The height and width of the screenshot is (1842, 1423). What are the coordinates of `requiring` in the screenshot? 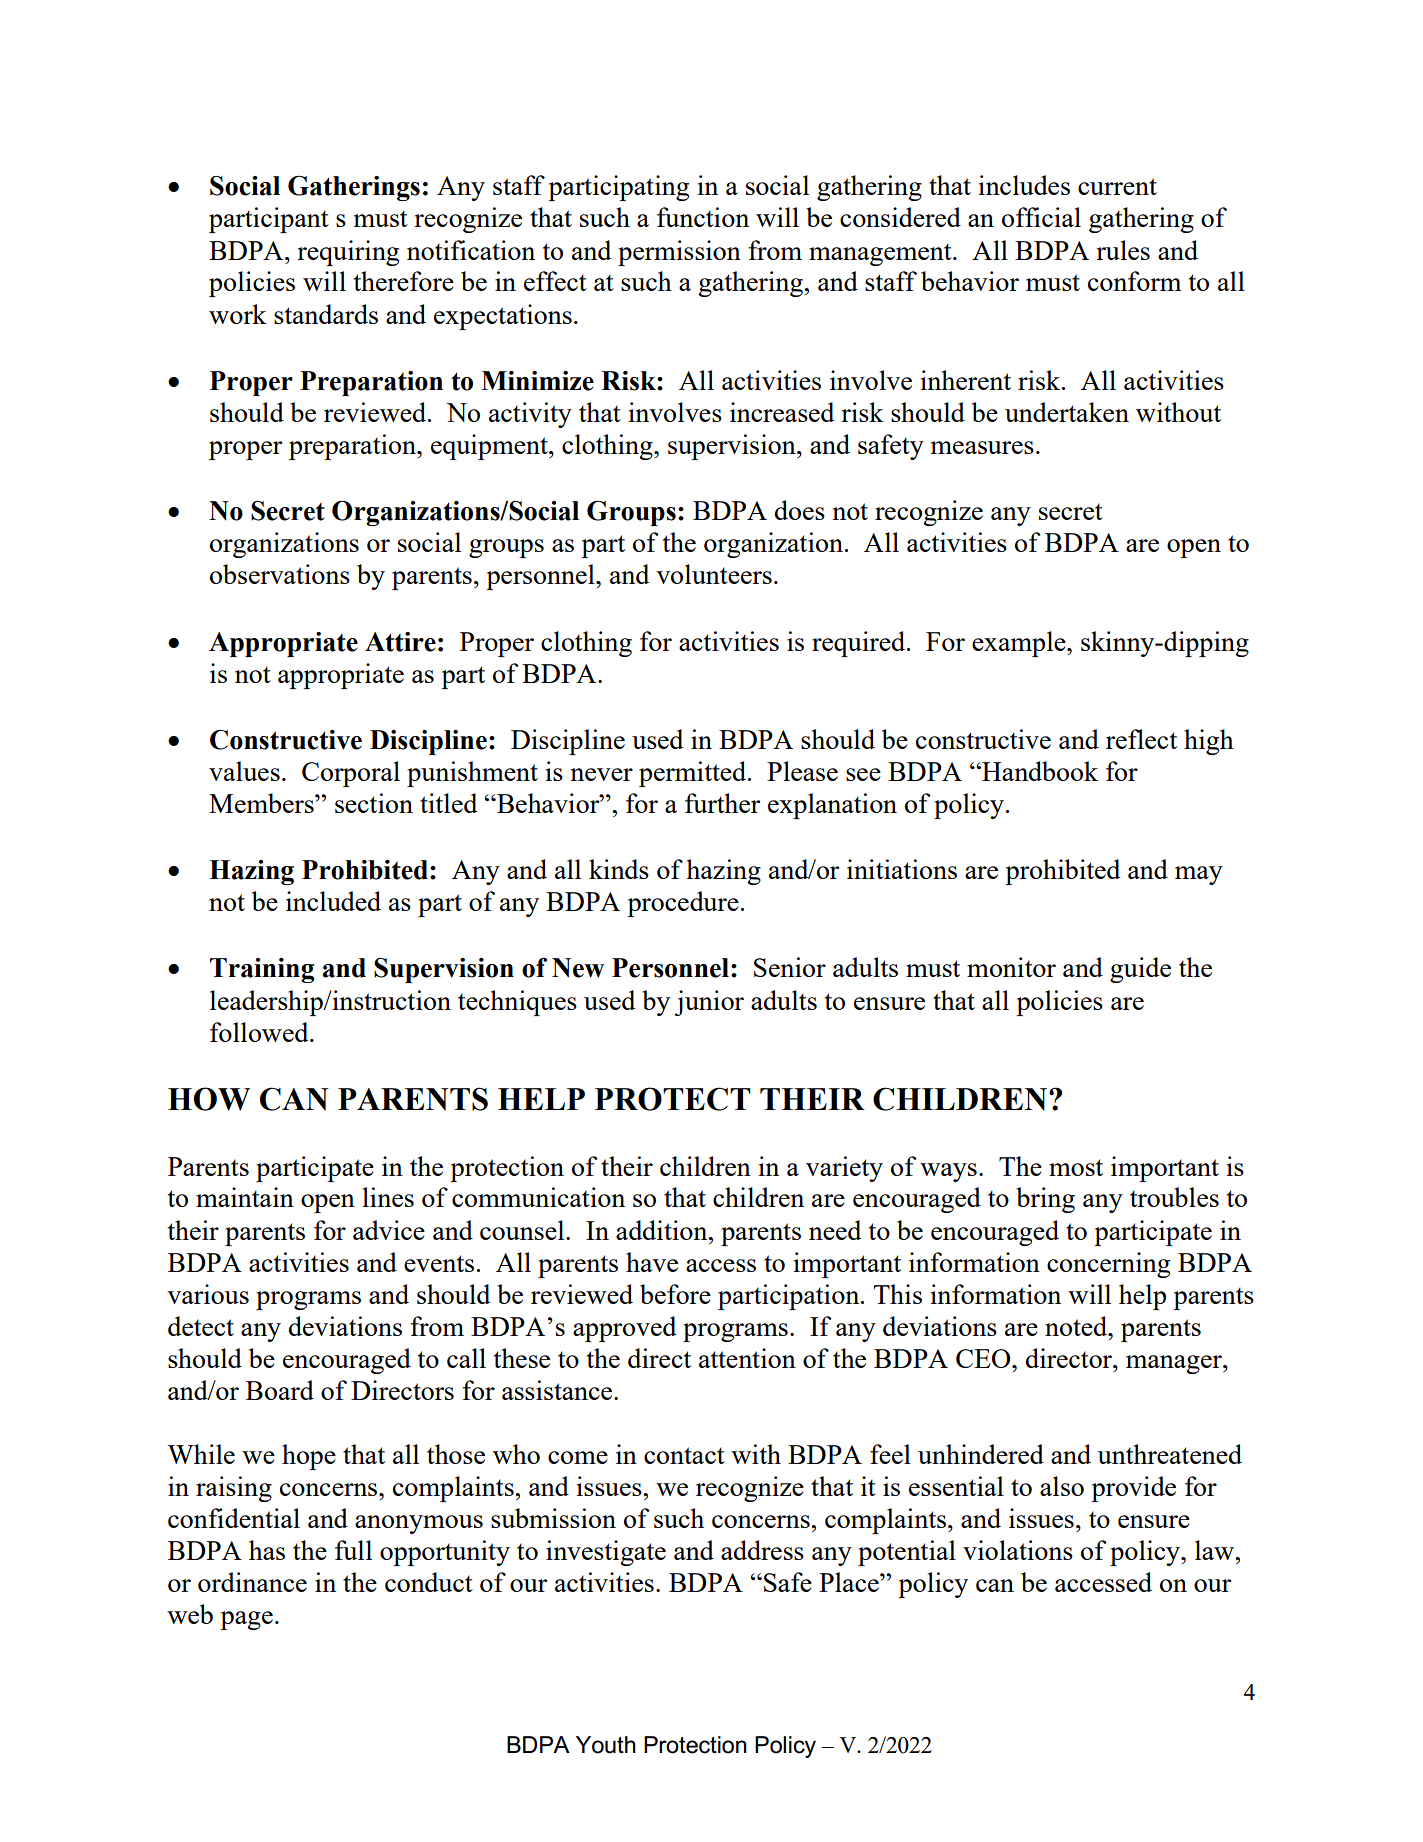 It's located at (348, 253).
